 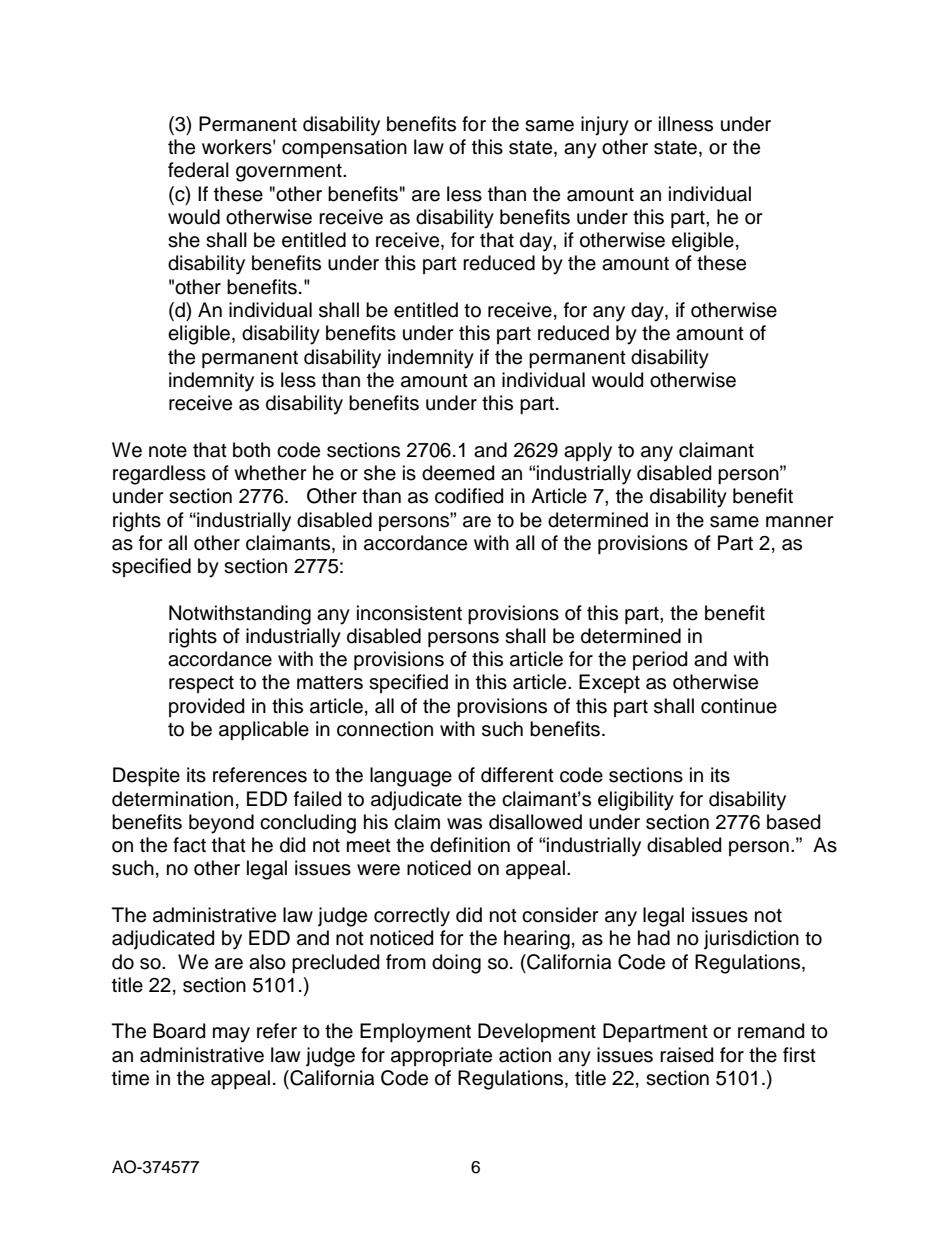 I want to click on appropriate, so click(x=441, y=1056).
